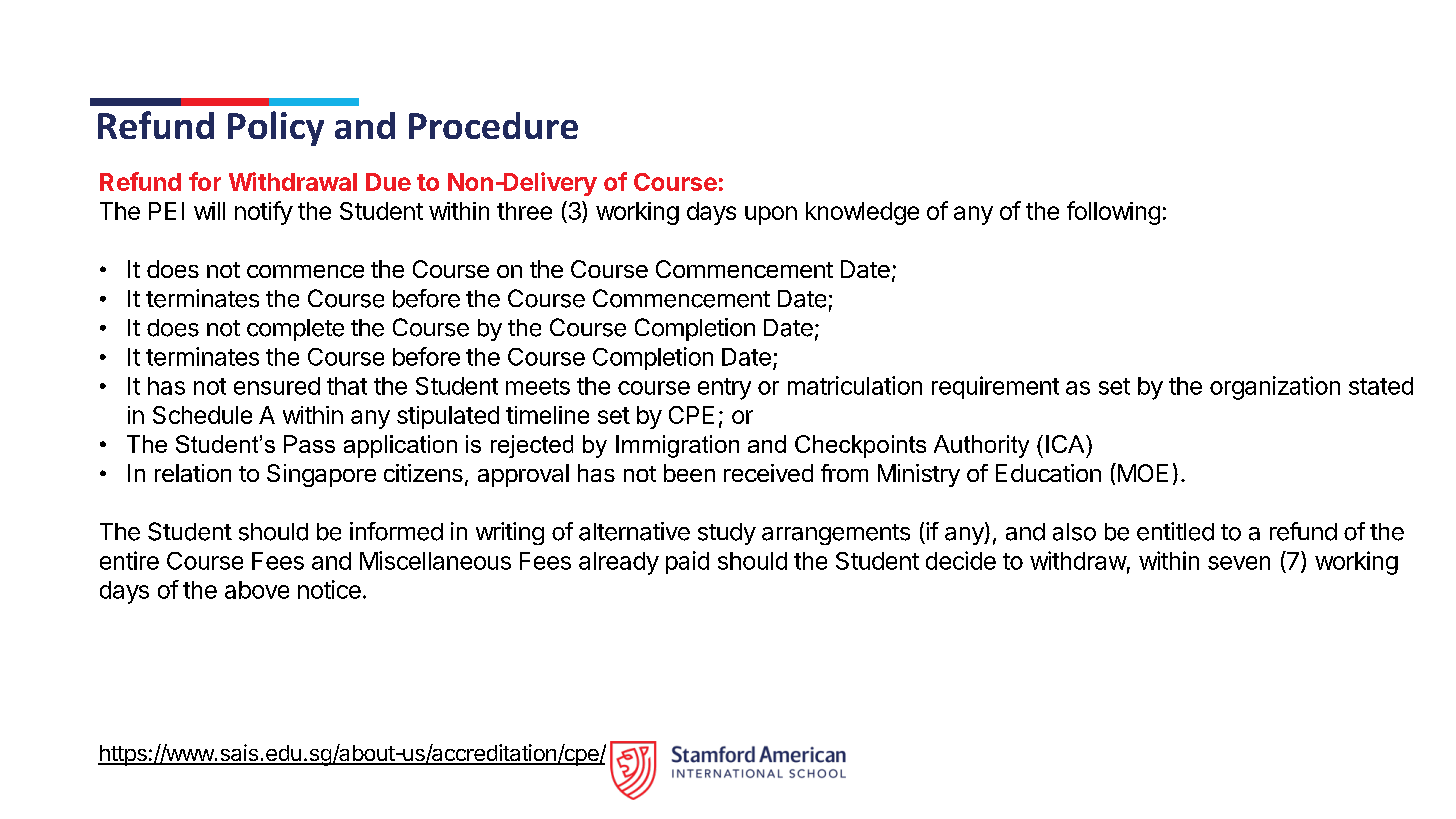 The height and width of the page is (819, 1456). Describe the element at coordinates (295, 330) in the page. I see `complete` at that location.
